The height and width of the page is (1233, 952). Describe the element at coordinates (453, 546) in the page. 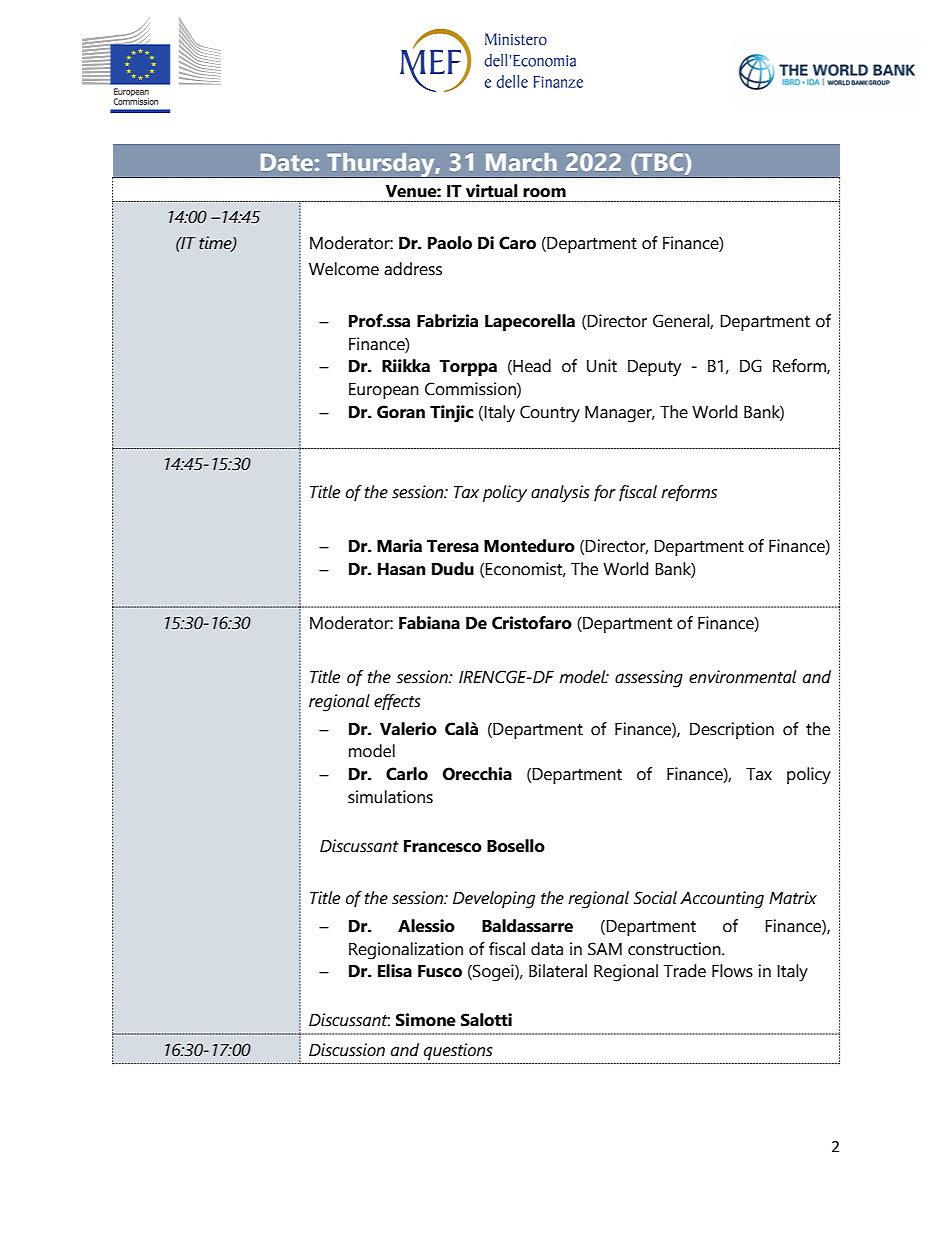

I see `Teresa` at that location.
